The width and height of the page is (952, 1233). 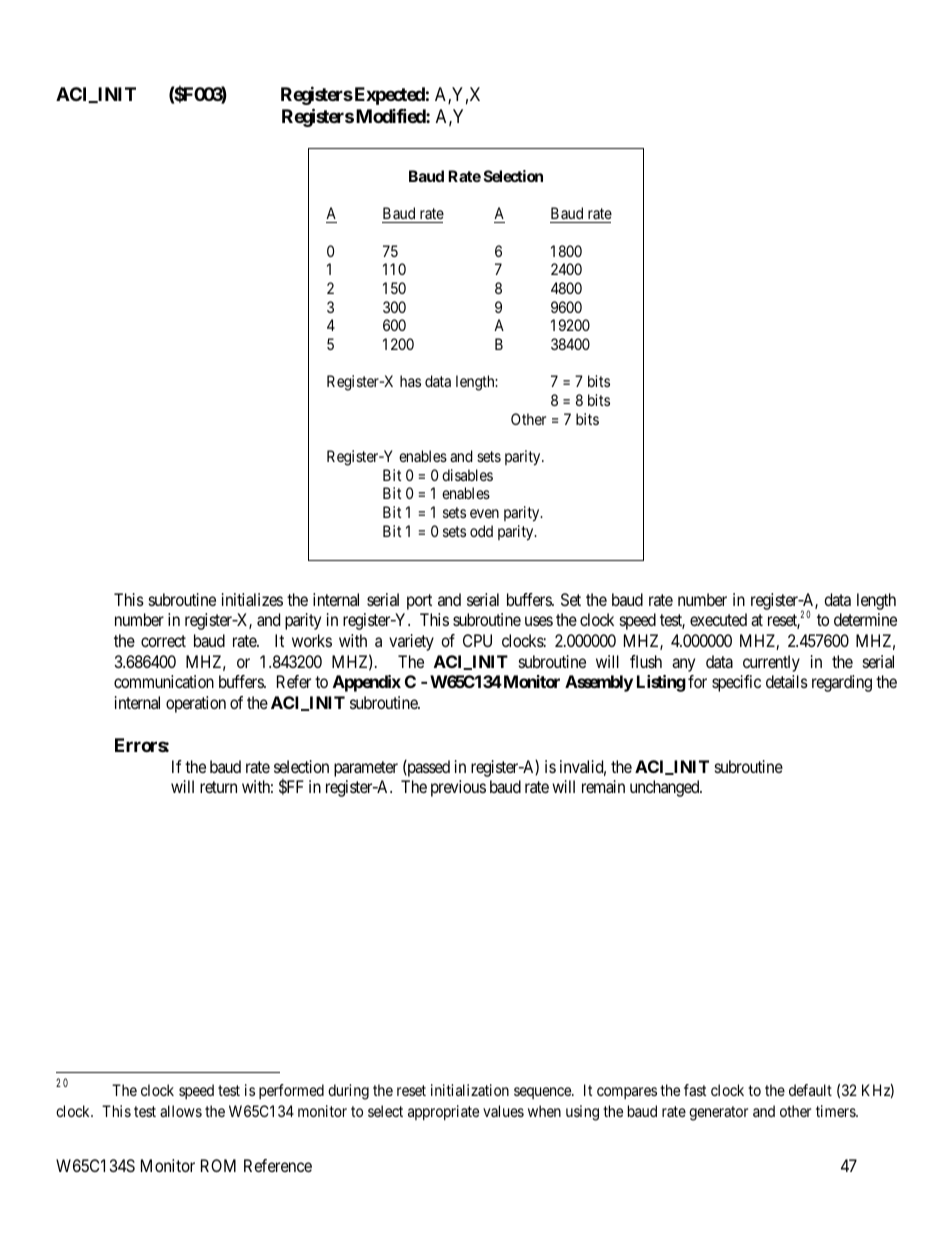 I want to click on values, so click(x=503, y=1111).
